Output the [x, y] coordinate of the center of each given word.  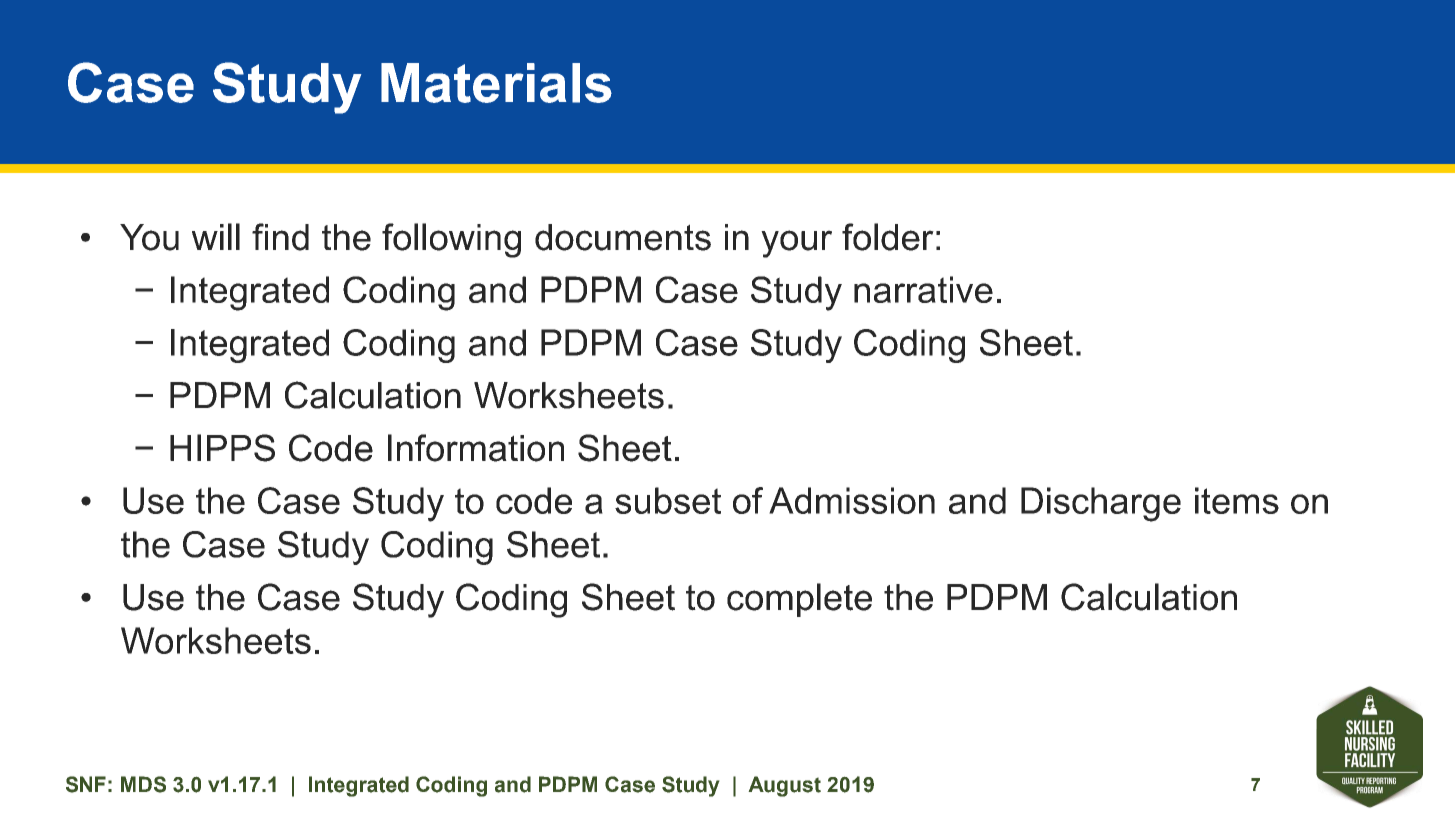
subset [668, 500]
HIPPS [222, 448]
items [1237, 500]
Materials [496, 83]
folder [888, 237]
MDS [143, 784]
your [796, 244]
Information [476, 448]
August [784, 786]
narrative [923, 289]
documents [623, 237]
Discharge [1101, 504]
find [280, 237]
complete [799, 600]
